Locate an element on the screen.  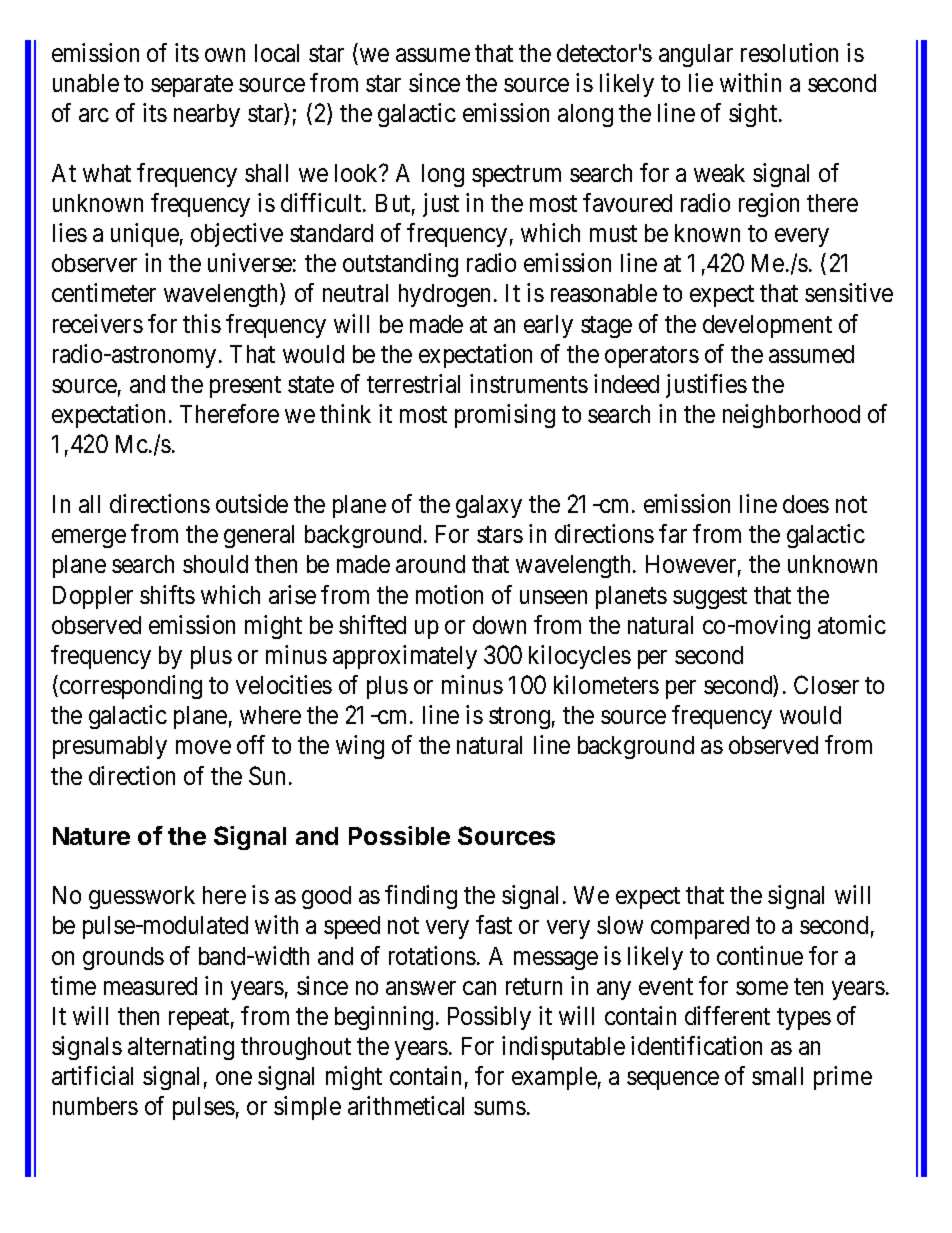
hydrogen is located at coordinates (444, 295).
